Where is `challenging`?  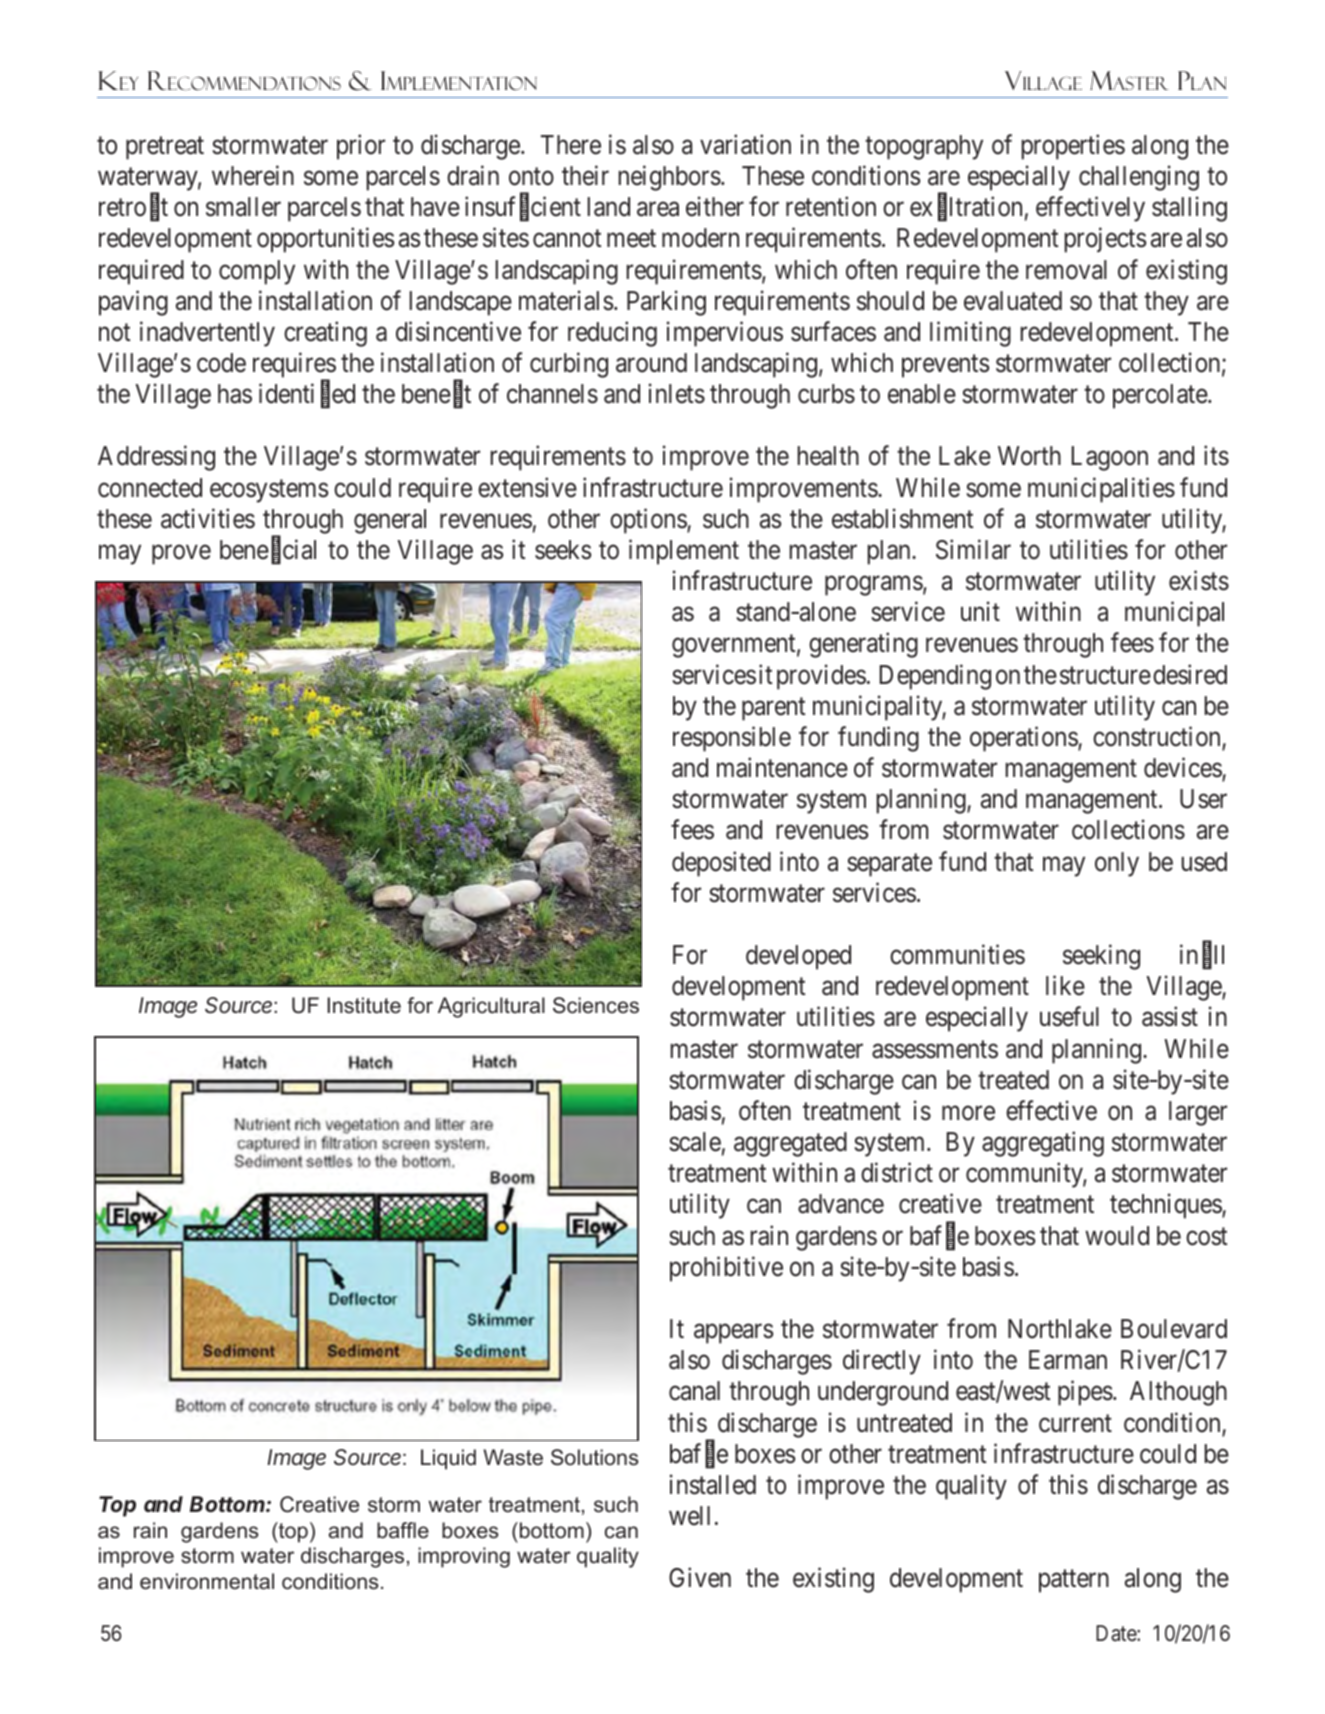 challenging is located at coordinates (1139, 178).
